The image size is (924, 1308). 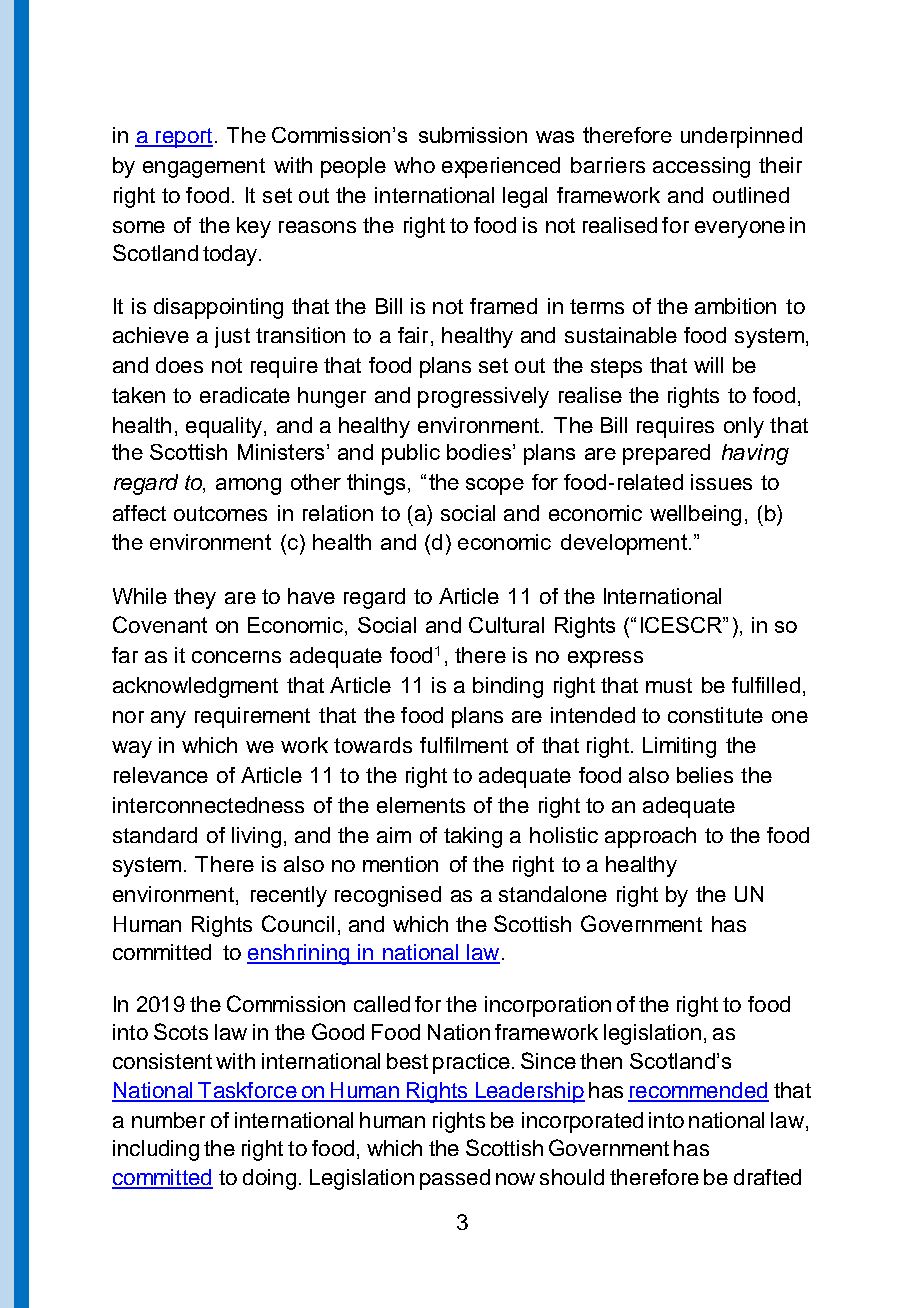 I want to click on engagement, so click(x=204, y=168).
